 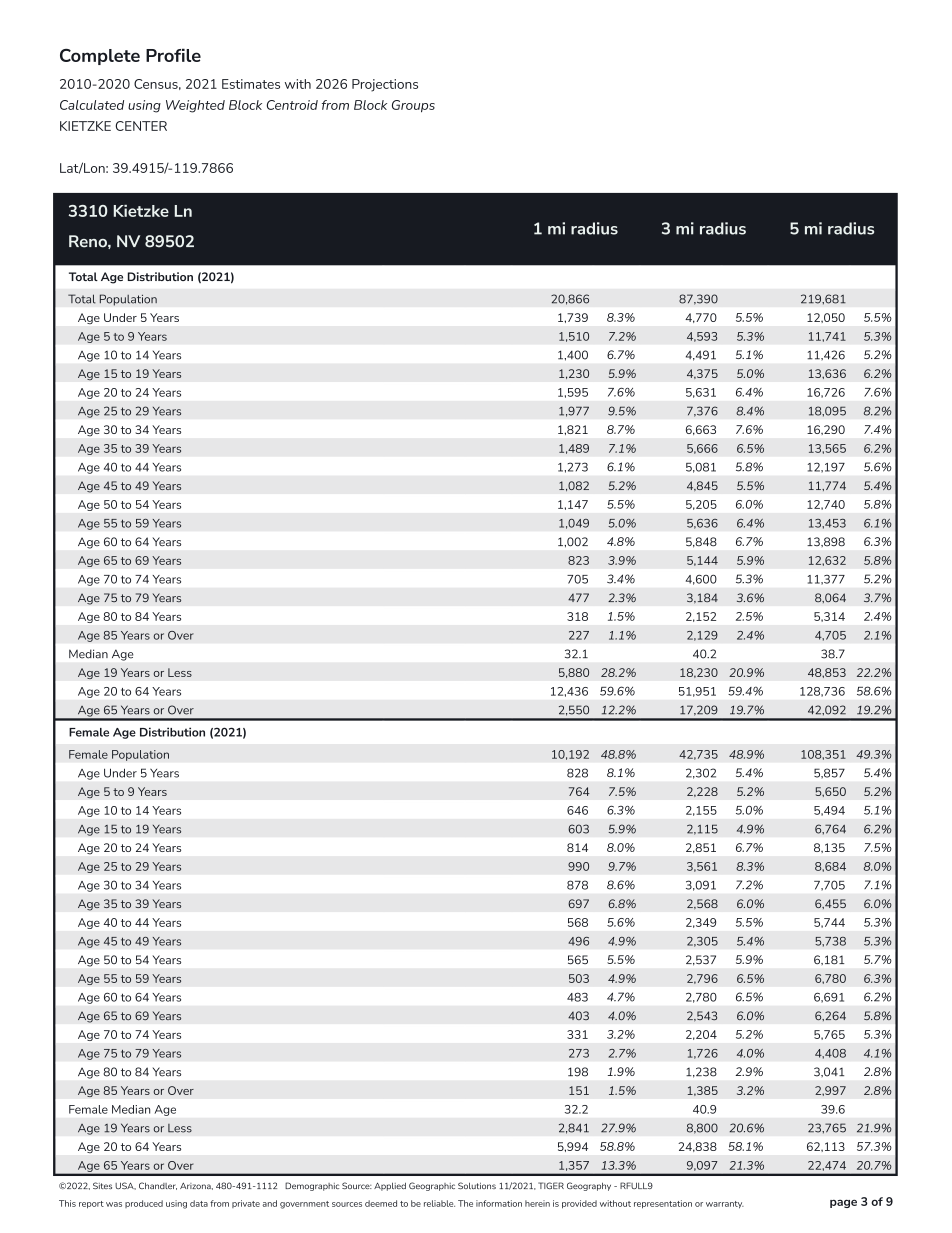 What do you see at coordinates (102, 1185) in the screenshot?
I see `Sites` at bounding box center [102, 1185].
